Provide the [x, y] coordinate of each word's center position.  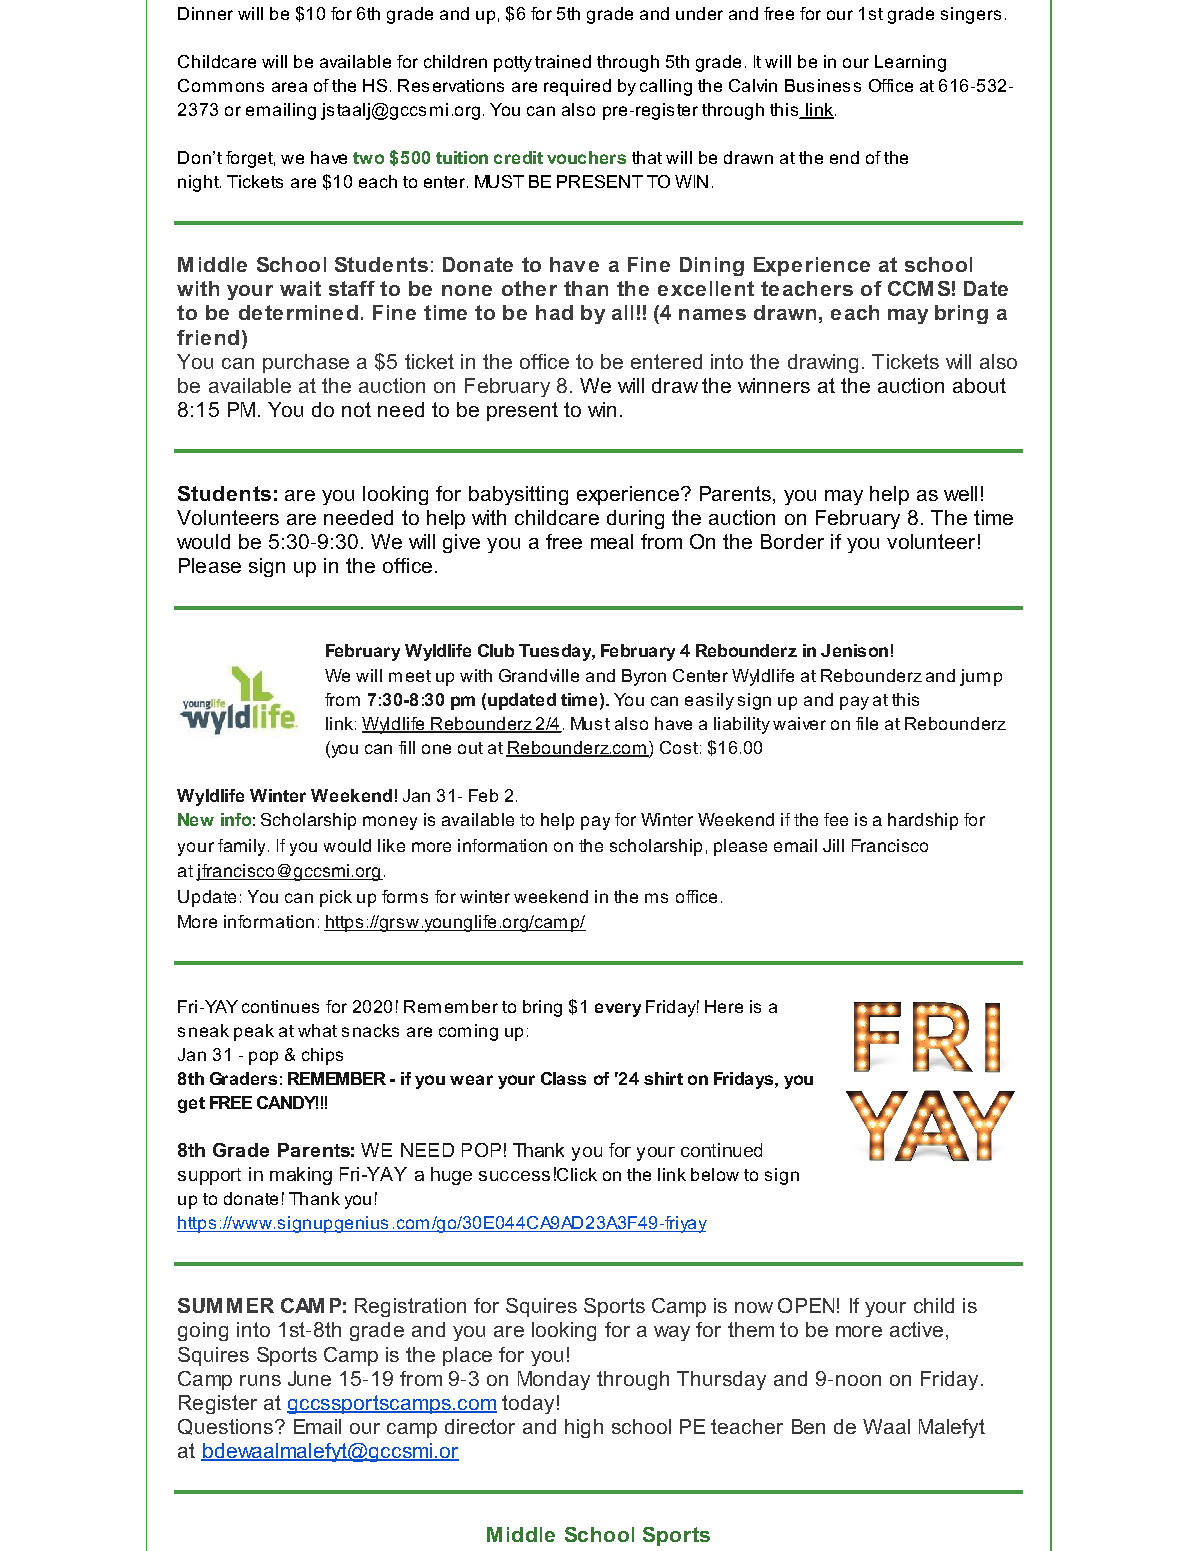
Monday [554, 1380]
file [867, 723]
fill [407, 747]
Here [724, 1006]
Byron [644, 677]
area [289, 87]
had [554, 312]
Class [563, 1078]
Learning [910, 63]
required [577, 87]
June [309, 1378]
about [979, 385]
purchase [306, 363]
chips [322, 1056]
